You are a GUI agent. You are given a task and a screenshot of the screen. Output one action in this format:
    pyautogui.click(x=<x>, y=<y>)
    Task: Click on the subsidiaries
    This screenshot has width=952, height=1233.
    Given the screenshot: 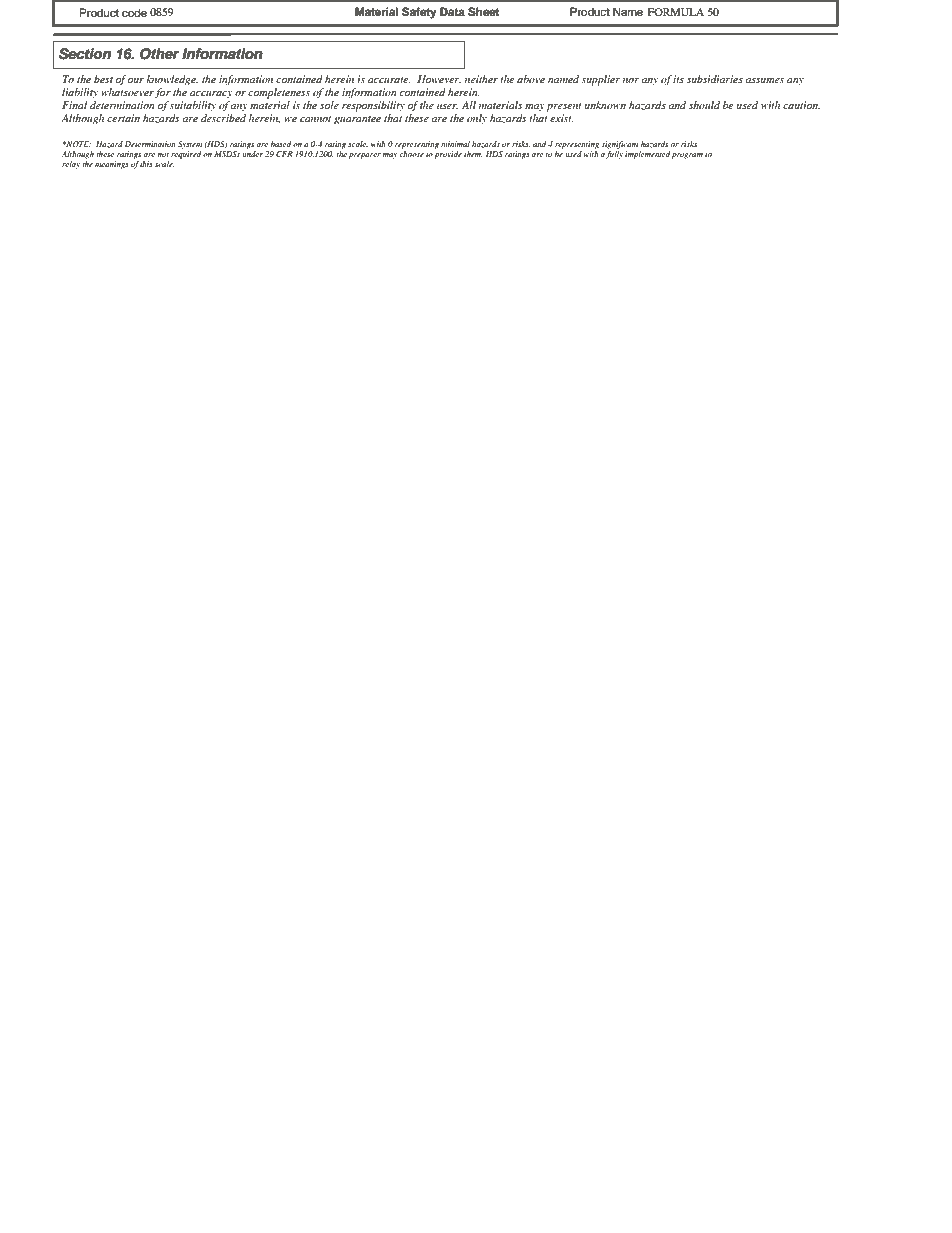 What is the action you would take?
    pyautogui.click(x=715, y=79)
